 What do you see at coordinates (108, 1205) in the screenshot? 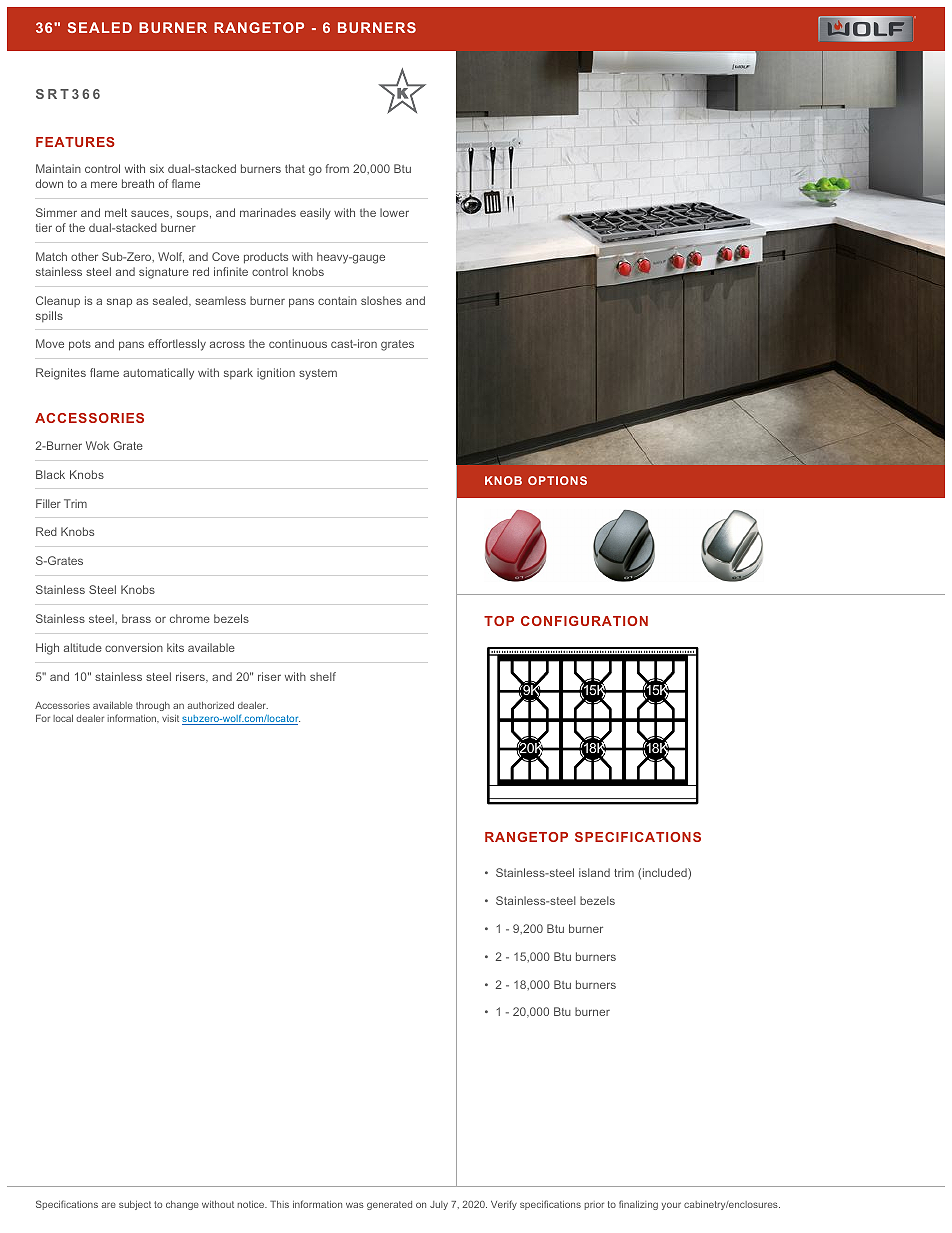
I see `are` at bounding box center [108, 1205].
